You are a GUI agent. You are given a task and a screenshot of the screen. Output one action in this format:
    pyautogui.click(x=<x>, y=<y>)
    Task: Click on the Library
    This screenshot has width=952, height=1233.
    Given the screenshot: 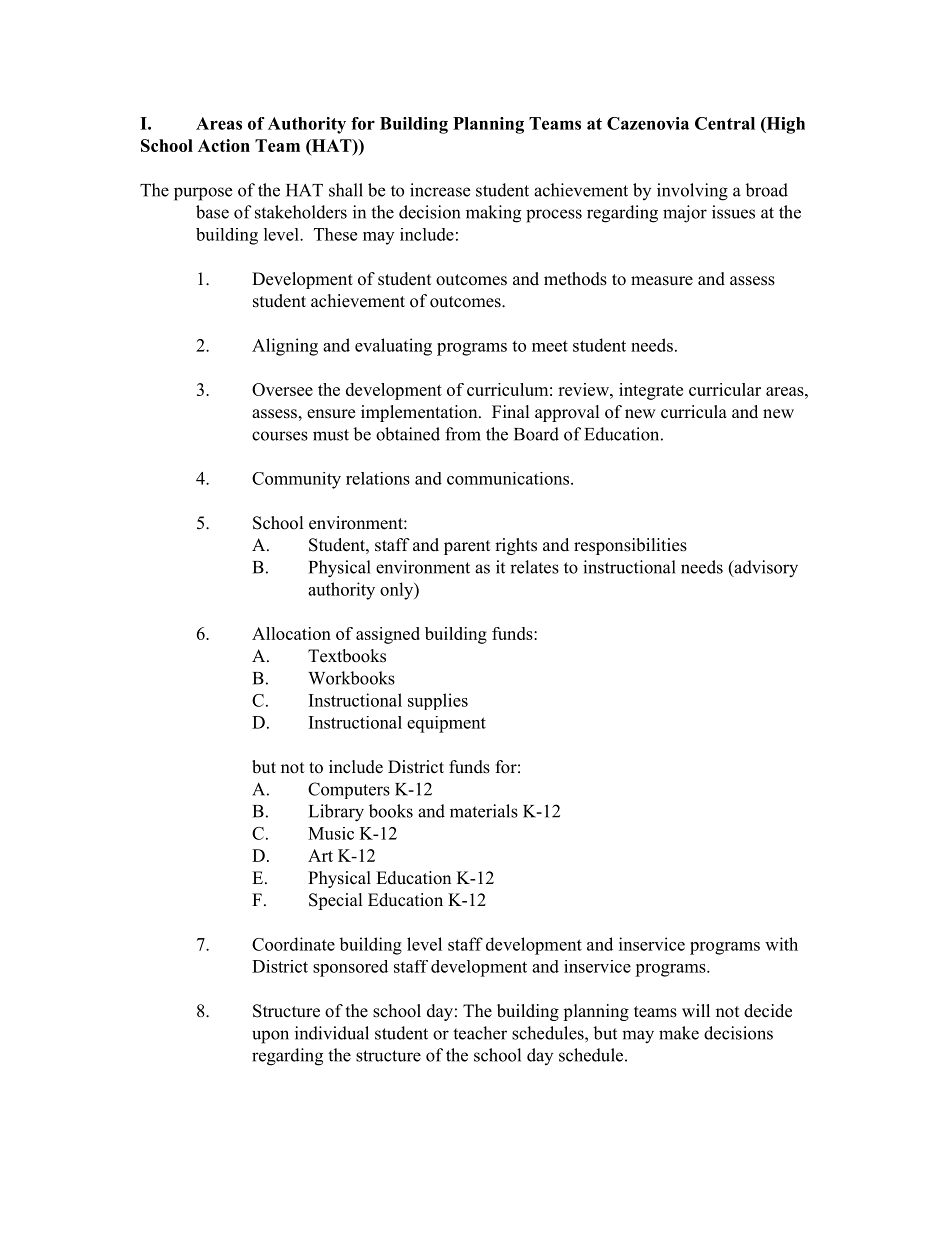 What is the action you would take?
    pyautogui.click(x=336, y=813)
